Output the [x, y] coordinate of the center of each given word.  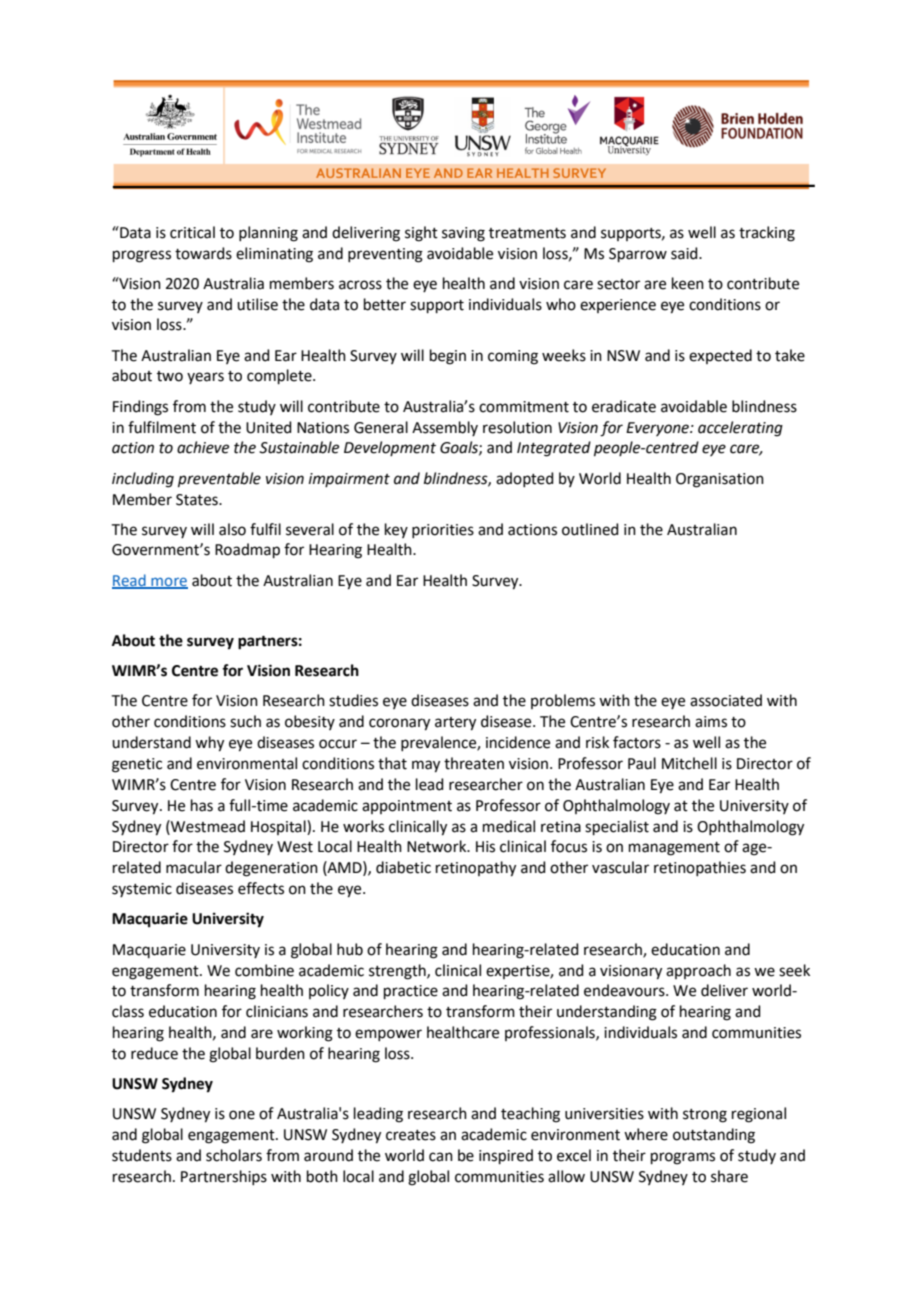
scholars [234, 1155]
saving [463, 234]
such [245, 721]
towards [203, 253]
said [685, 253]
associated [726, 700]
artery [455, 724]
